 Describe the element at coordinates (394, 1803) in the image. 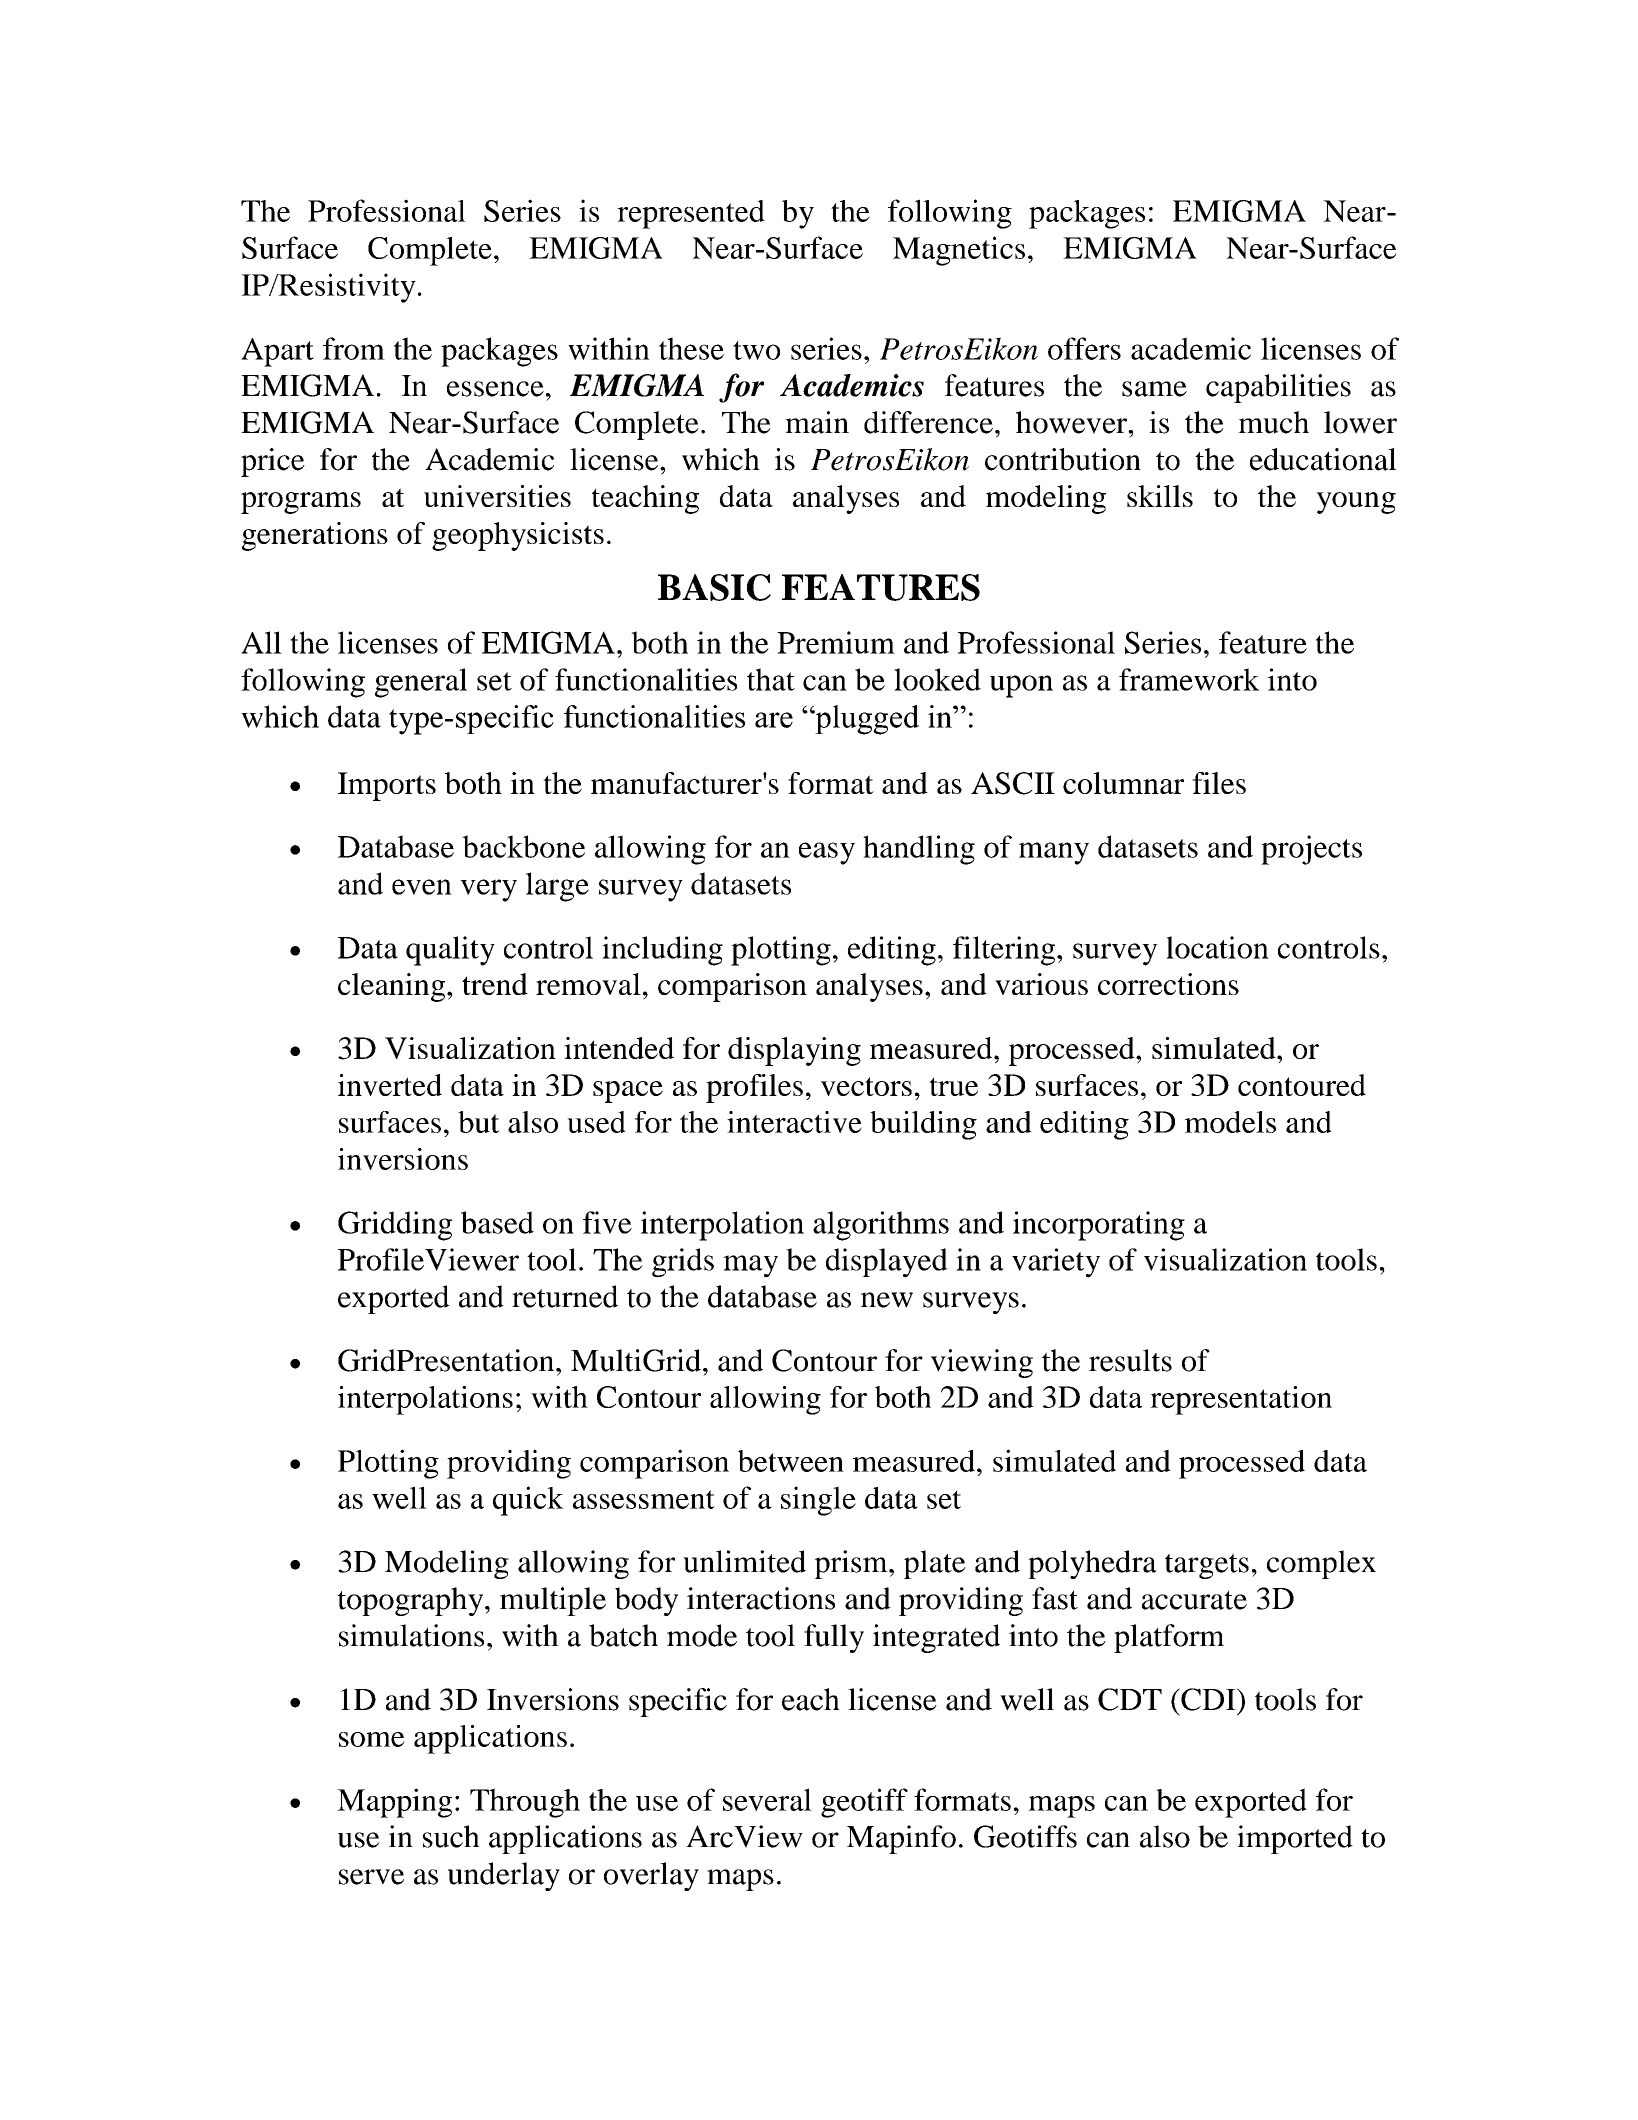

I see `Mapping` at that location.
